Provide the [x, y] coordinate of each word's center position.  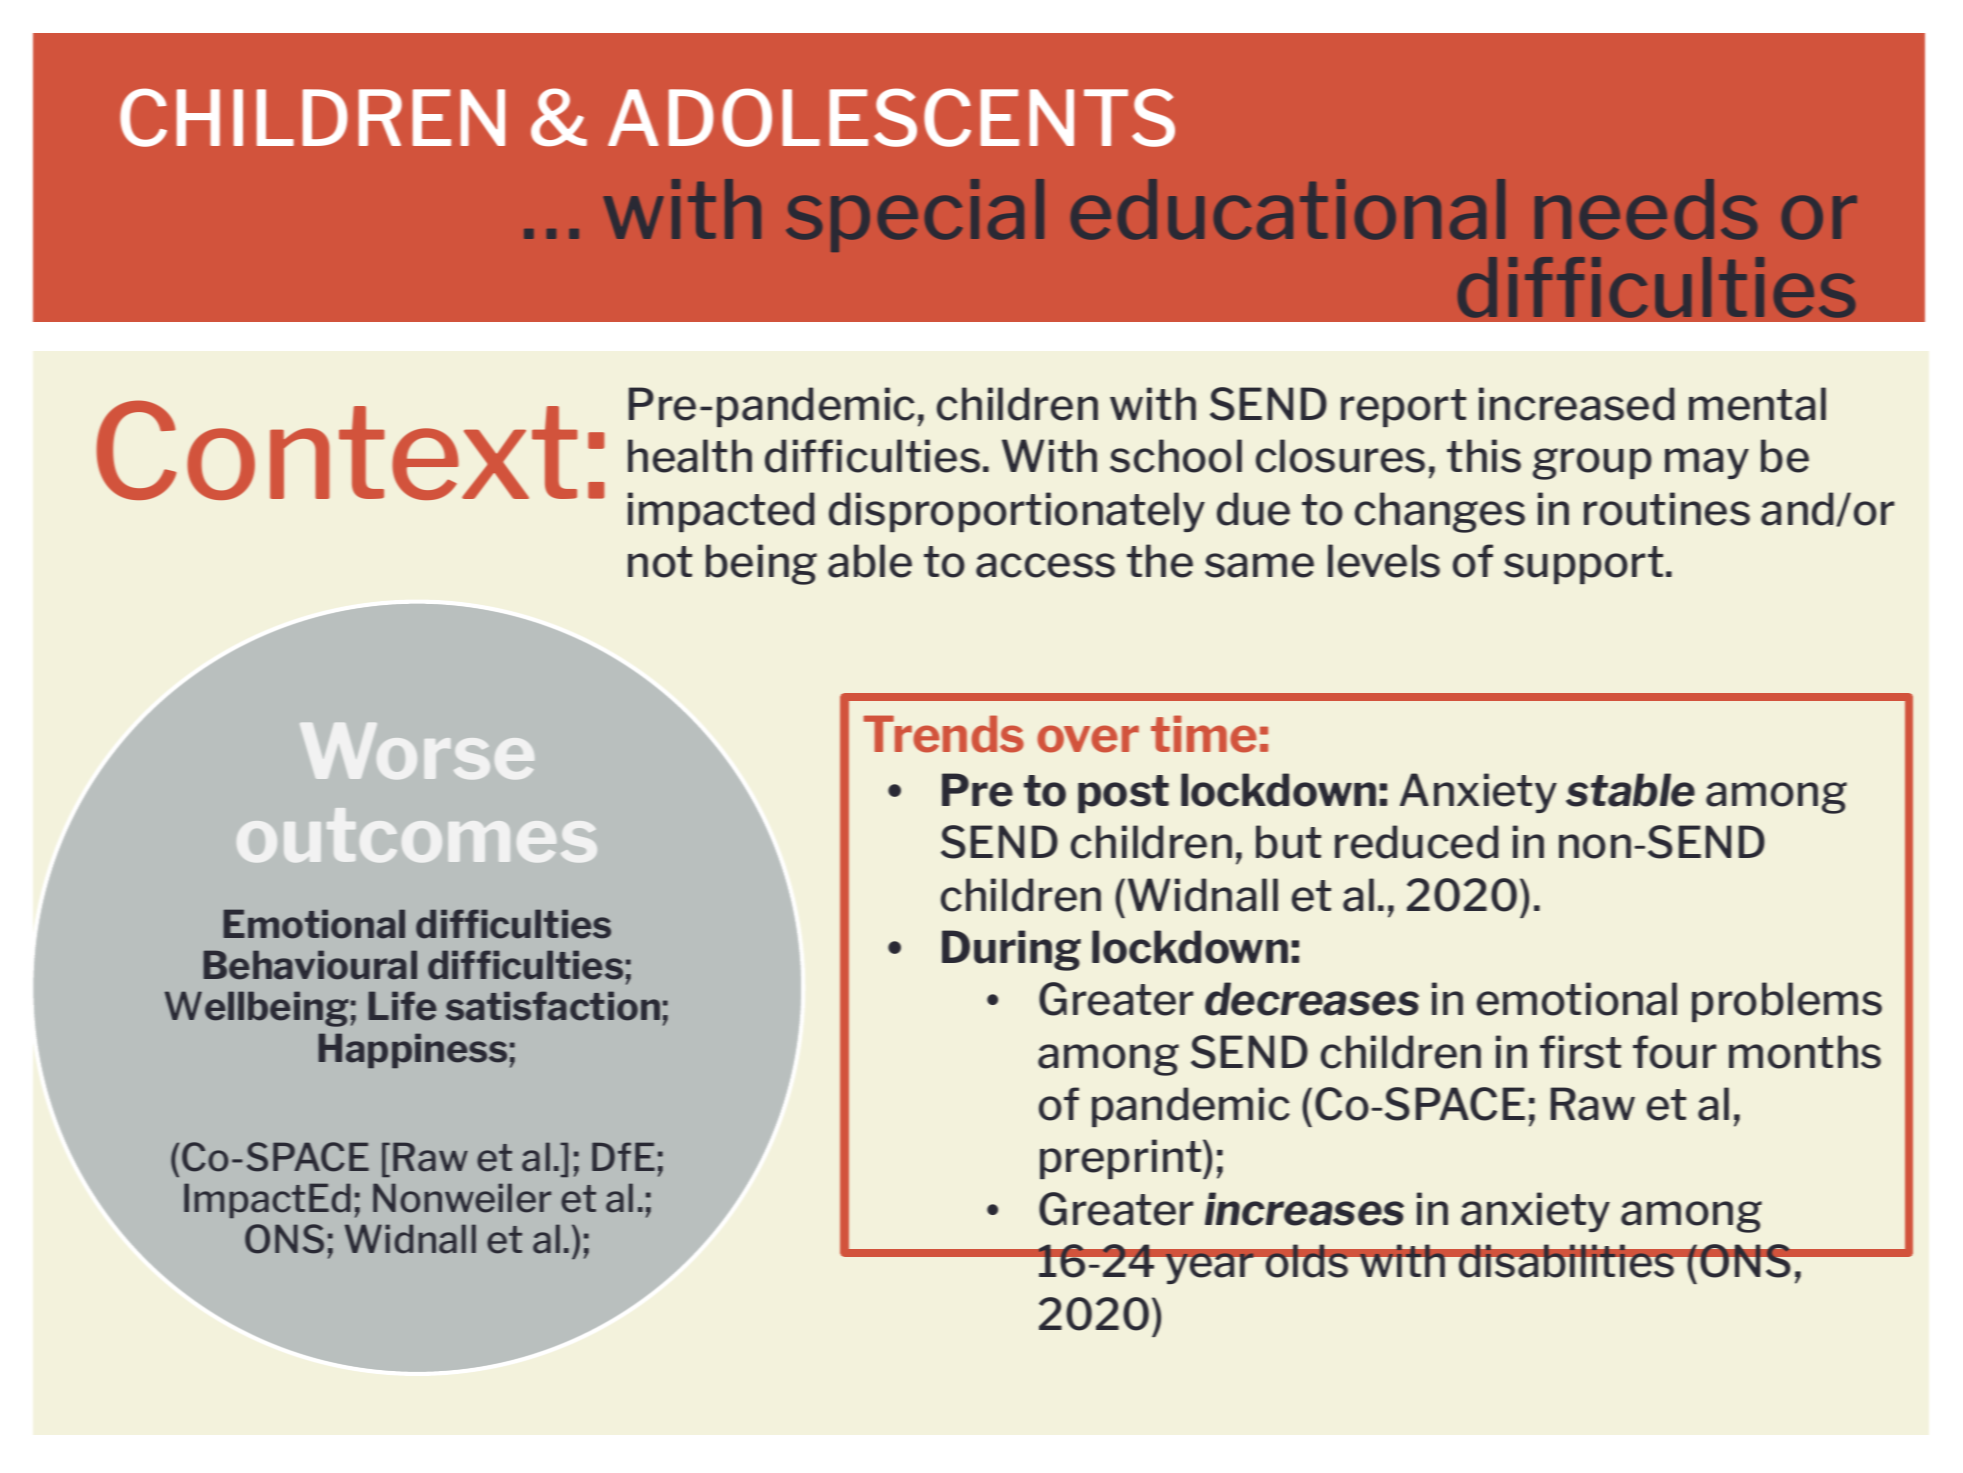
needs [1646, 209]
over [1088, 739]
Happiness [413, 1050]
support [1583, 565]
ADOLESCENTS [891, 117]
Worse [417, 751]
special [915, 215]
